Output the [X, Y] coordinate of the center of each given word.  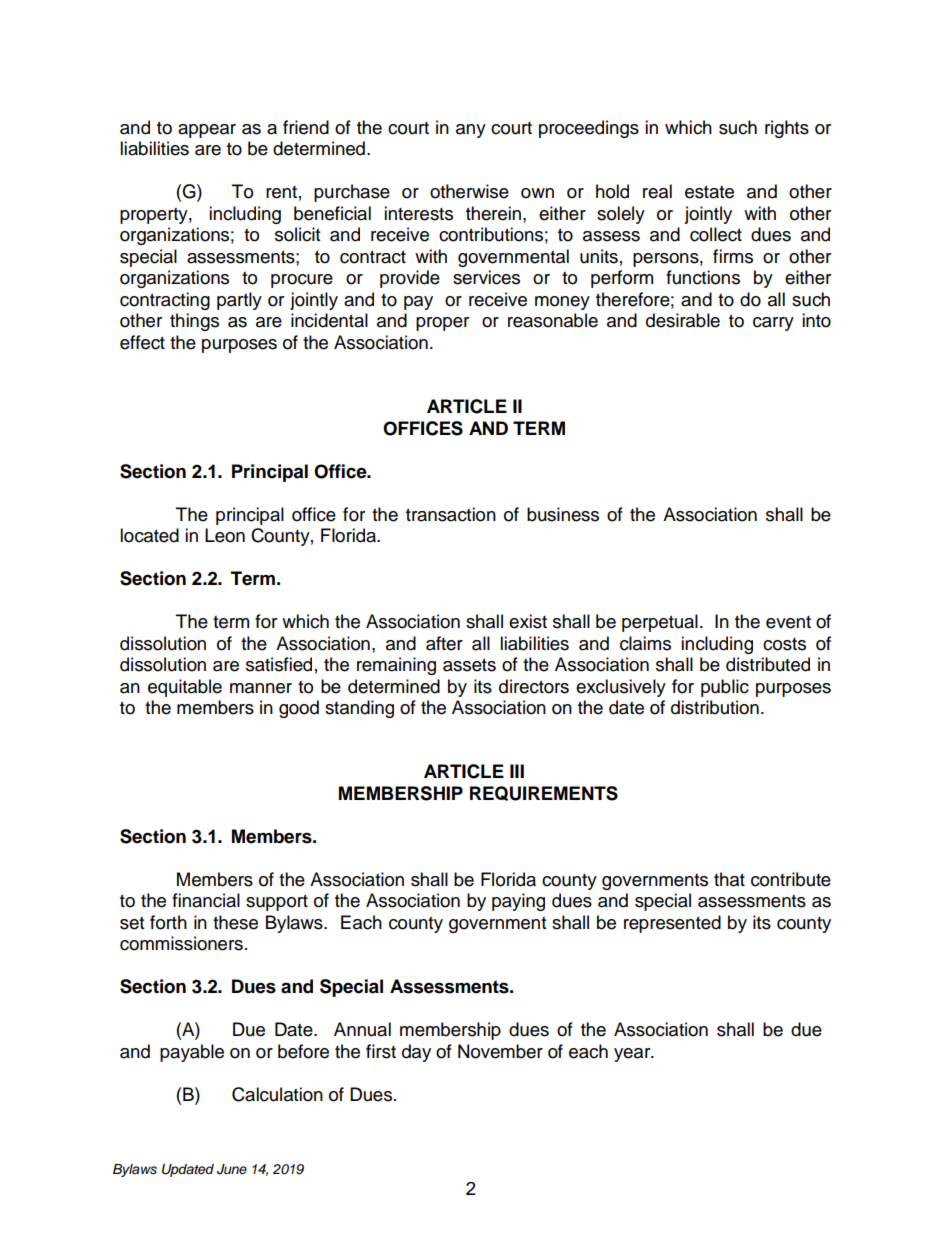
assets [469, 665]
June [232, 1169]
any [471, 131]
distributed [768, 664]
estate [709, 192]
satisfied [279, 664]
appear [207, 131]
